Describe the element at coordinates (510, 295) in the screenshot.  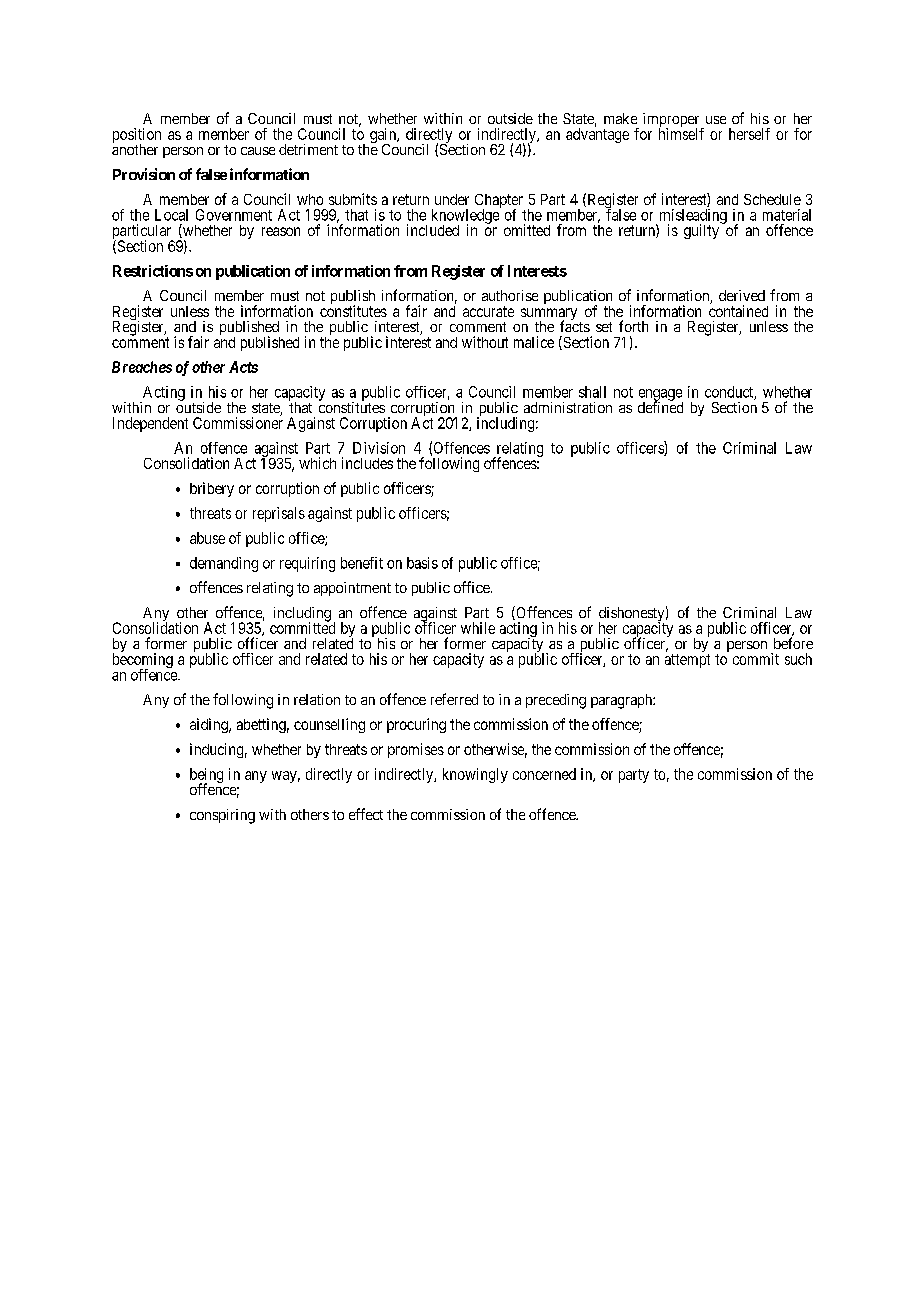
I see `authorise` at that location.
